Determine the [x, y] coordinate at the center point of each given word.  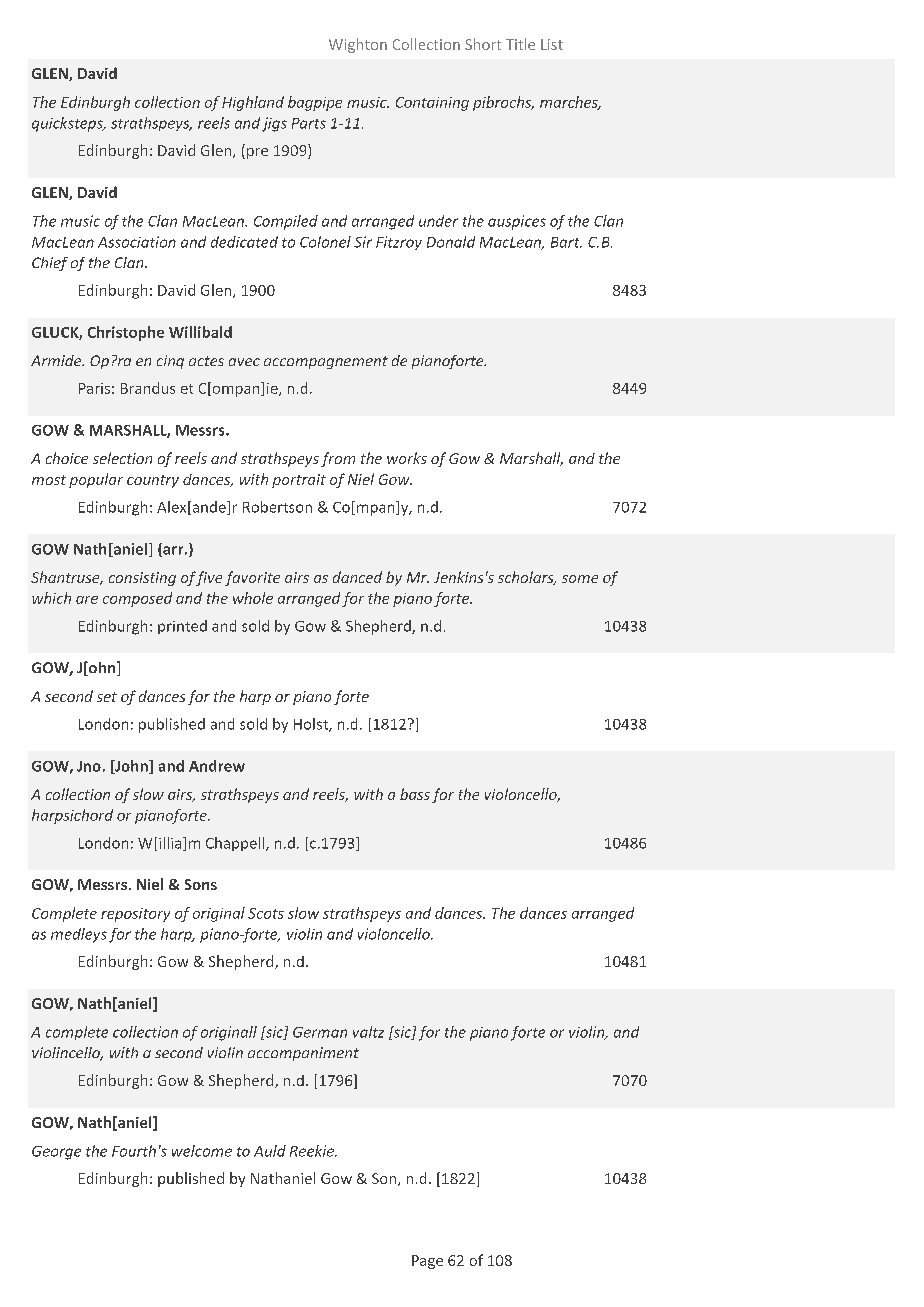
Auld [270, 1151]
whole [253, 598]
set [107, 697]
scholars [527, 578]
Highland [253, 103]
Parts [309, 123]
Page [427, 1262]
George [56, 1153]
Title [520, 44]
